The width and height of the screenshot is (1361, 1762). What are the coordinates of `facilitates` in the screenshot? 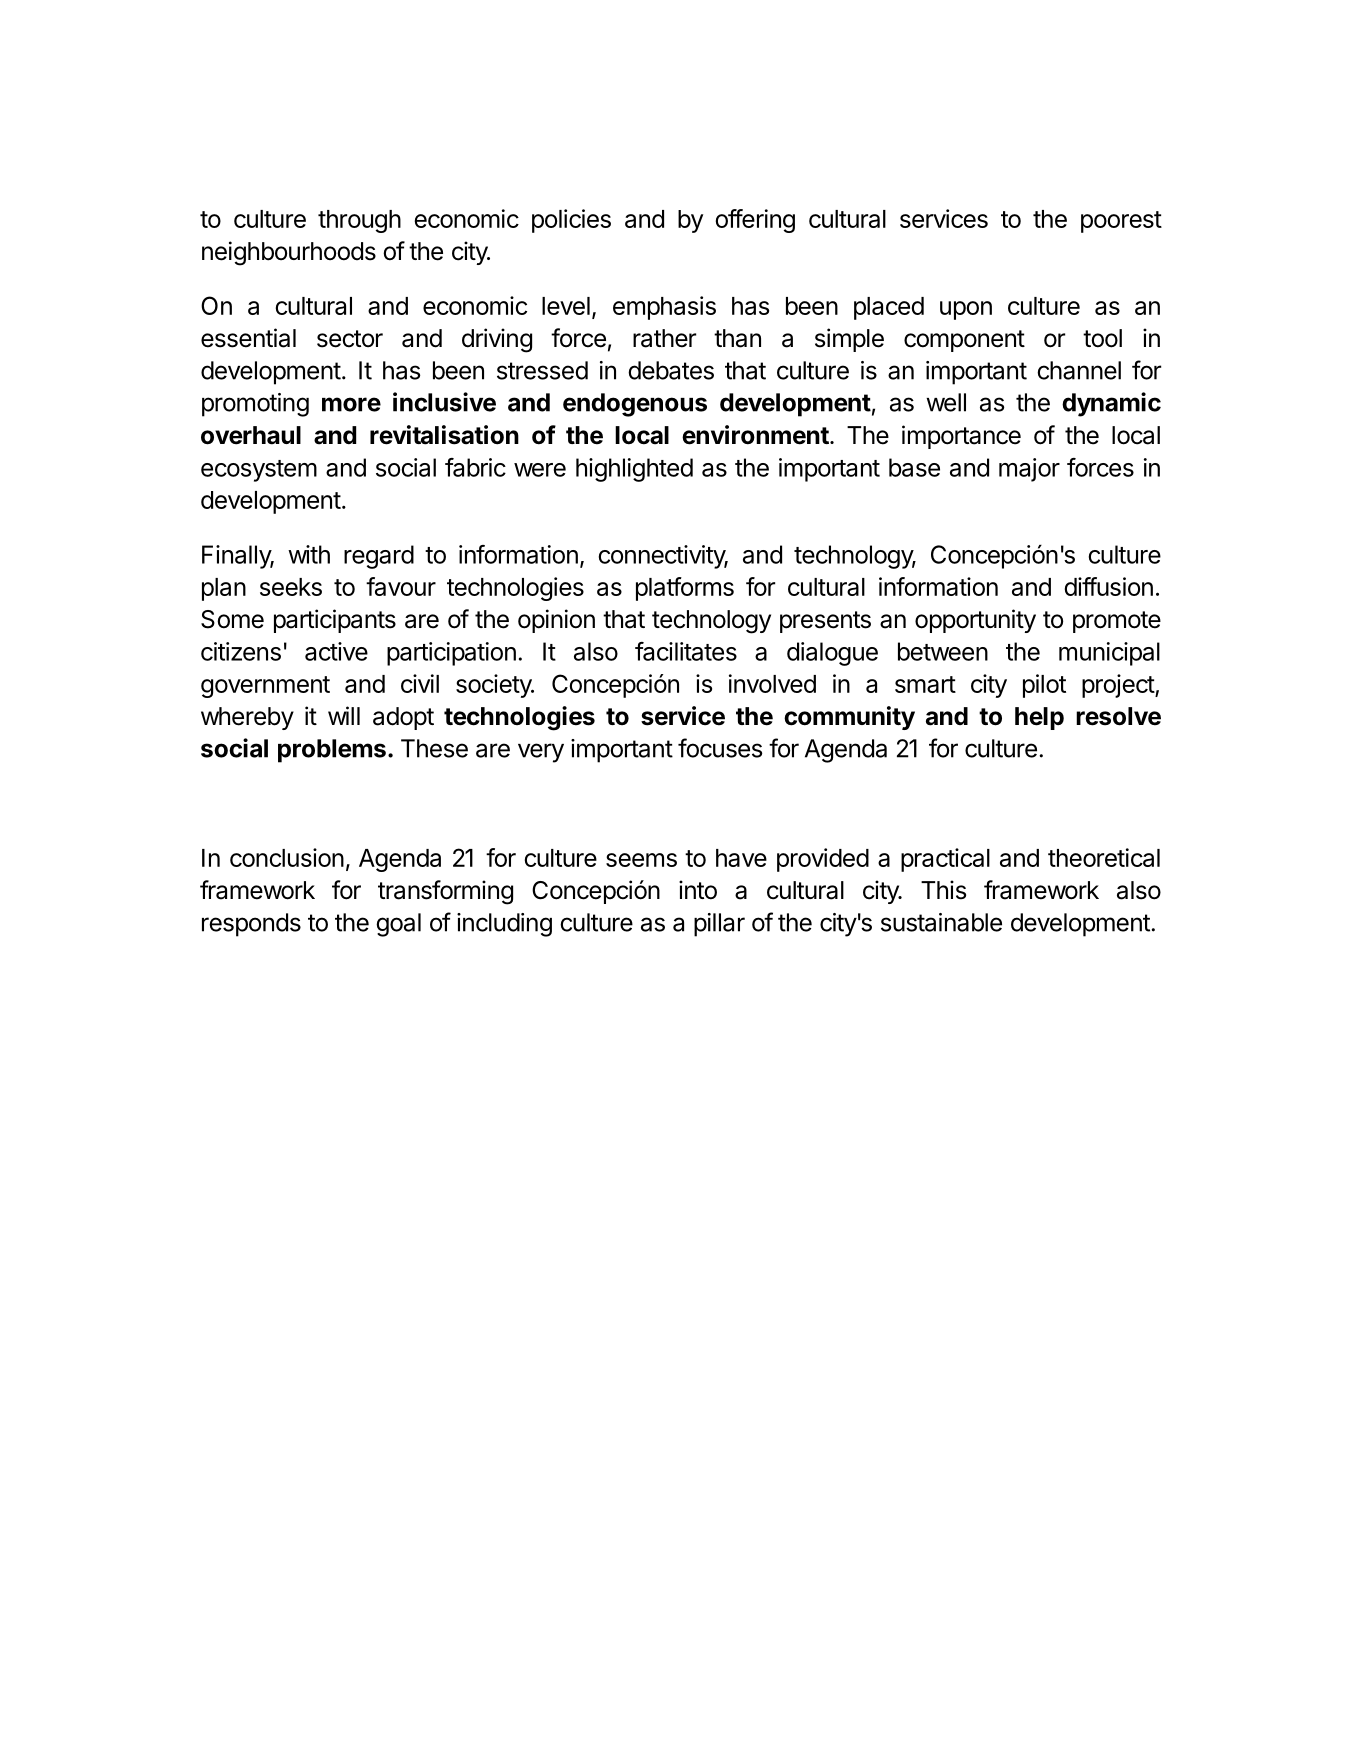 It's located at (686, 651).
